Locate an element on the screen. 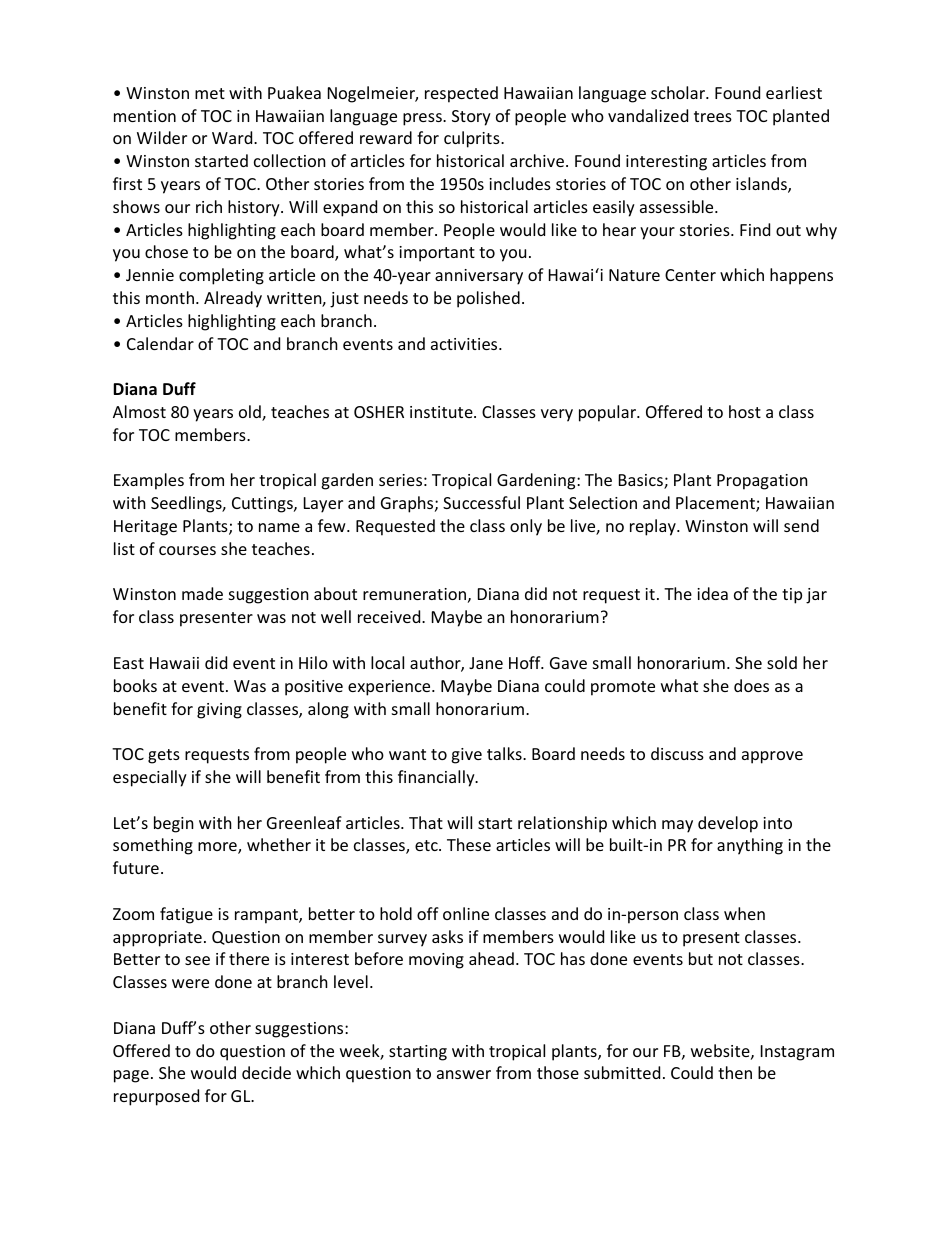  activities is located at coordinates (465, 344).
